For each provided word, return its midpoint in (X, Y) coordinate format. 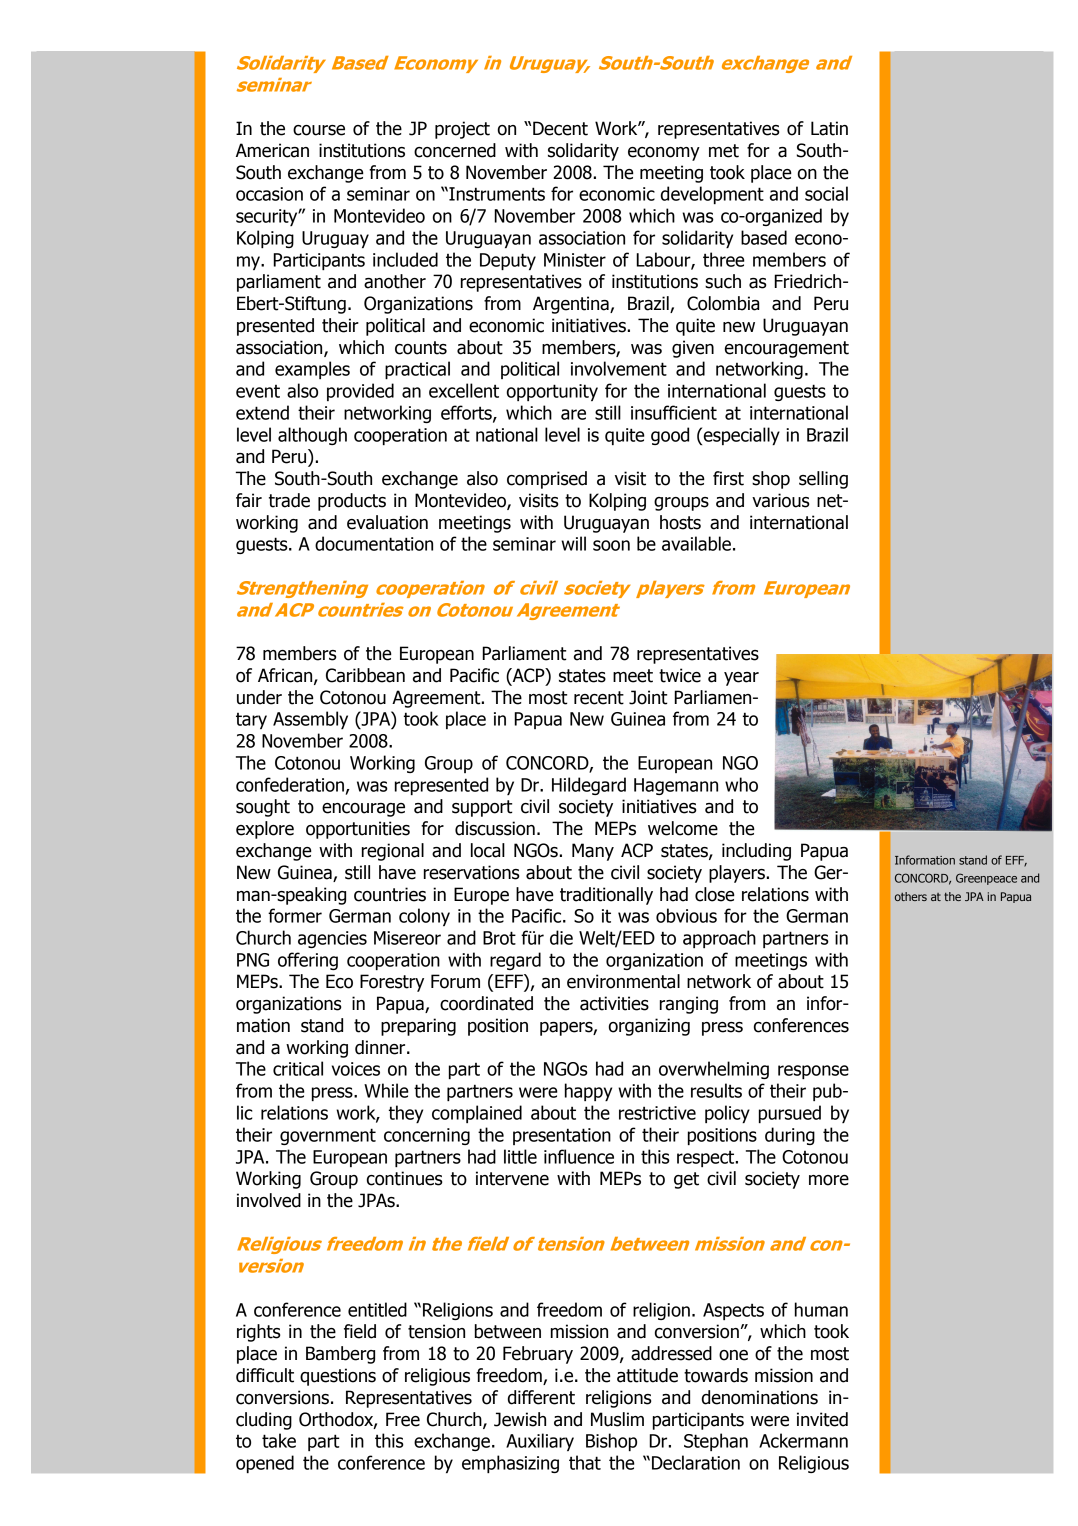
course (319, 130)
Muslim (617, 1419)
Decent (560, 128)
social (826, 193)
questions (338, 1377)
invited (822, 1419)
